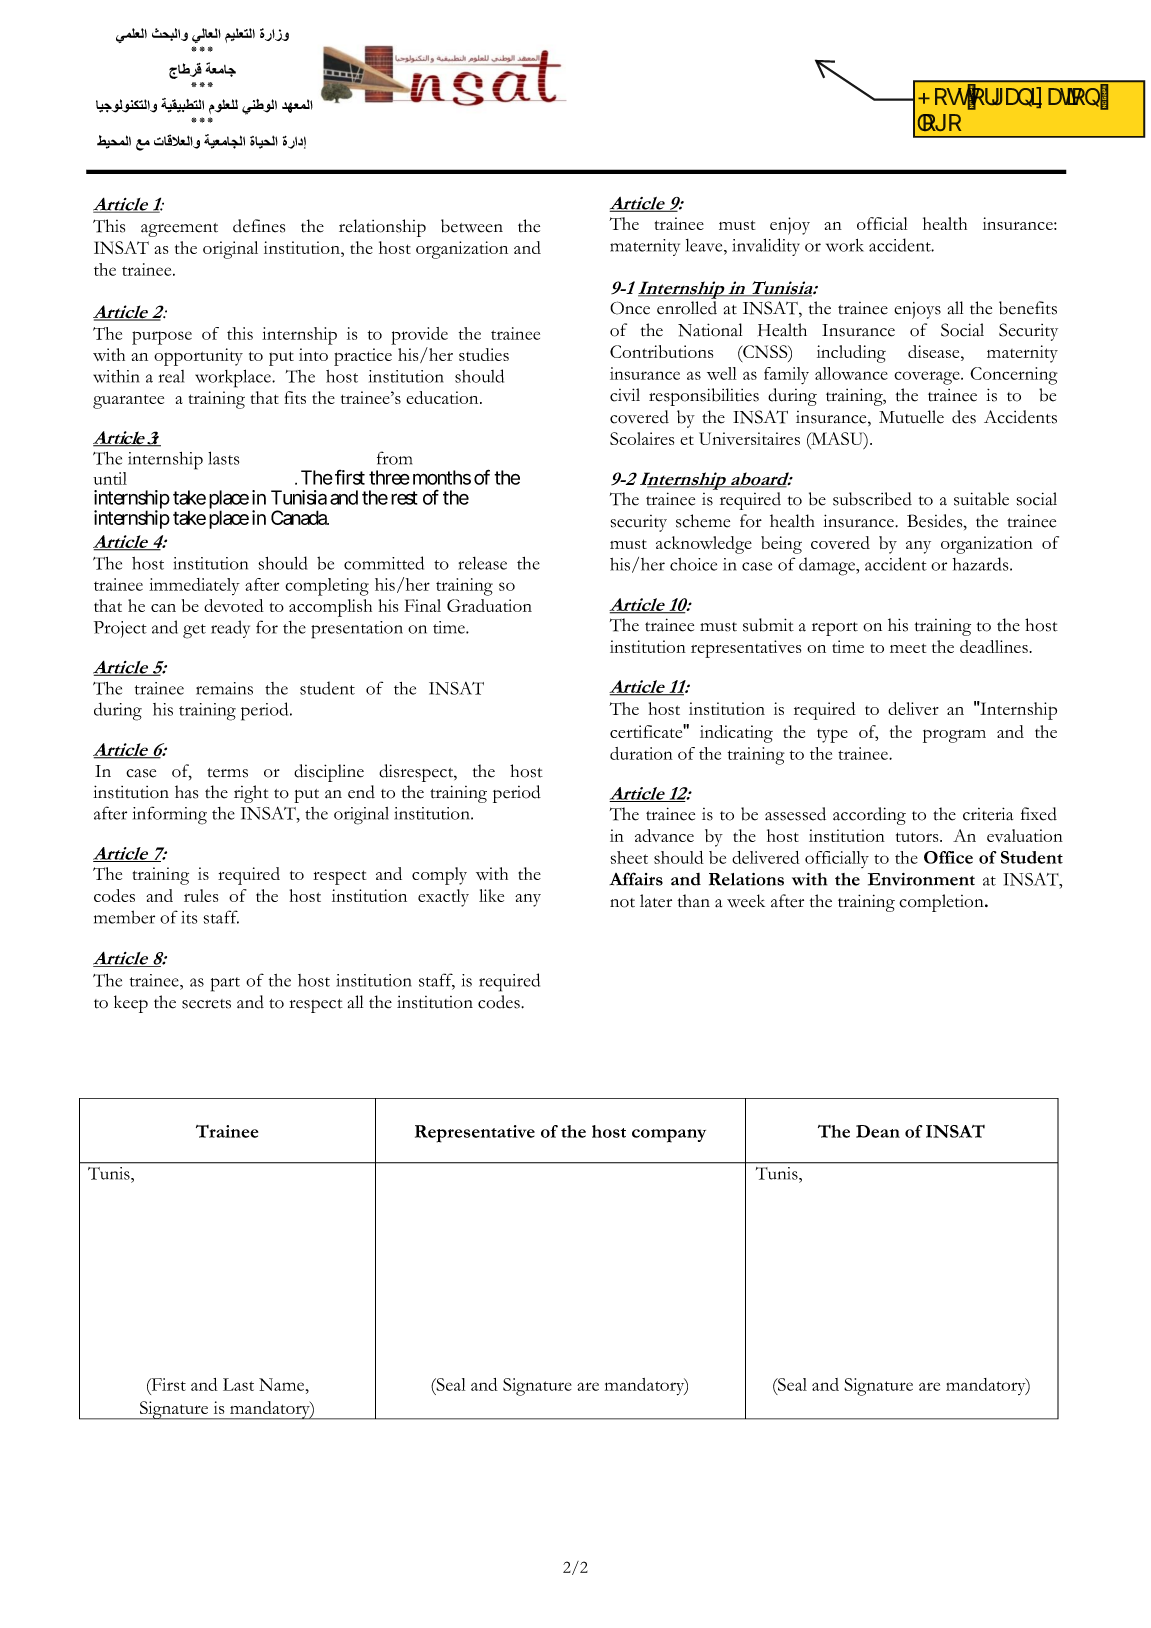  I want to click on Graduation, so click(489, 605).
